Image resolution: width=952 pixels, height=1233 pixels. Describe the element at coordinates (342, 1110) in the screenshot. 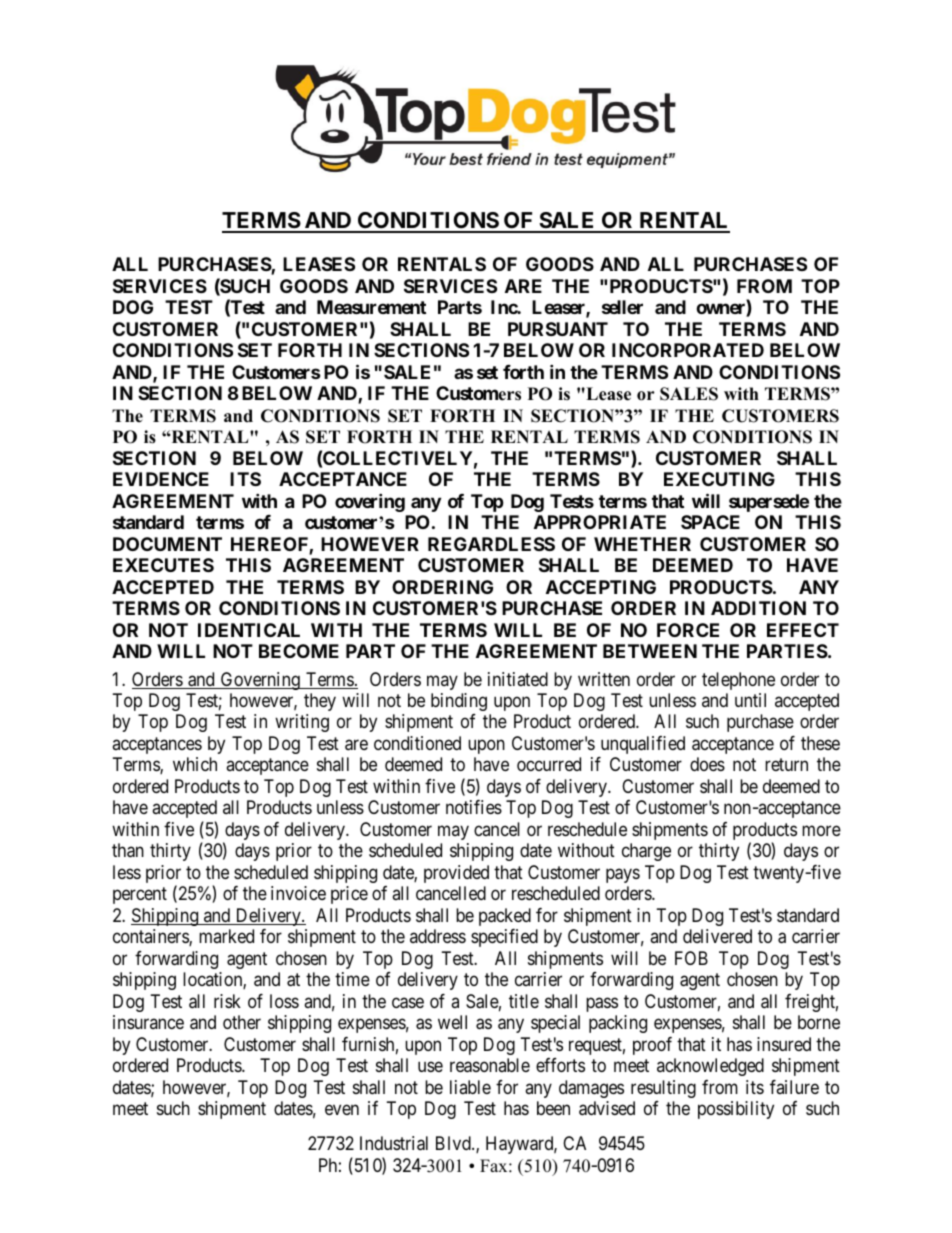

I see `even` at that location.
